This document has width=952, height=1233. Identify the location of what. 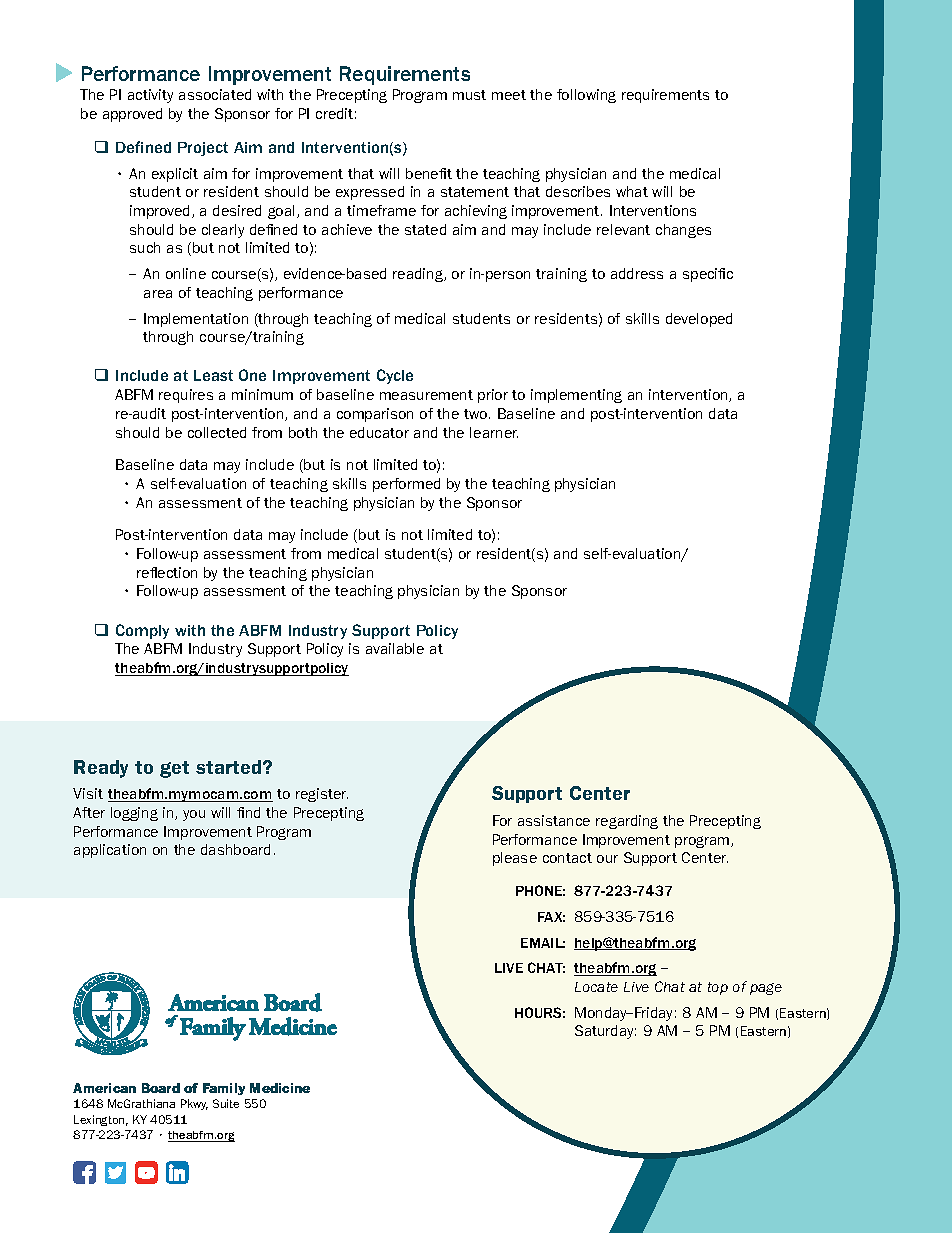
(632, 191).
